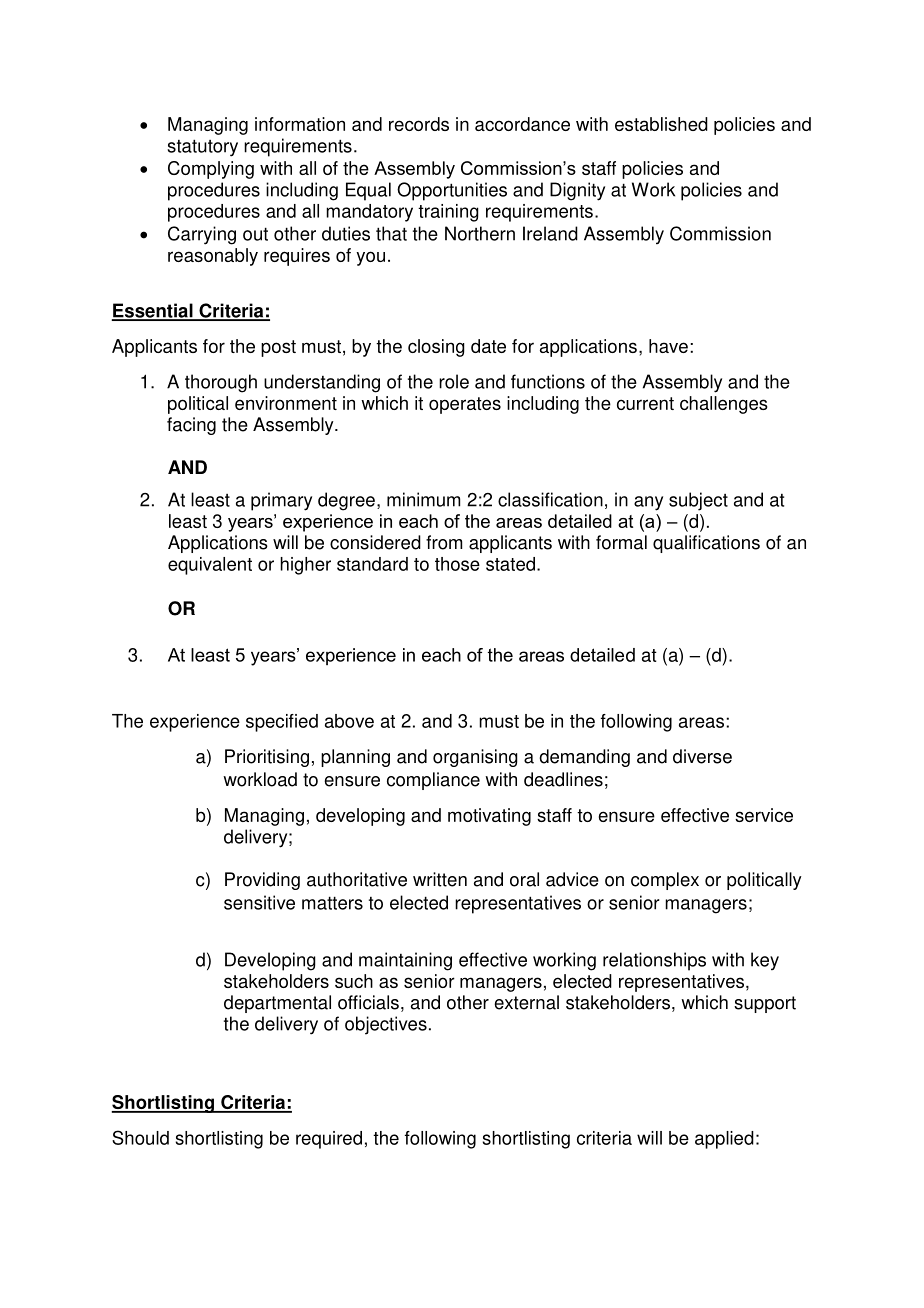 This image has height=1308, width=924. What do you see at coordinates (140, 1137) in the image?
I see `Should` at bounding box center [140, 1137].
